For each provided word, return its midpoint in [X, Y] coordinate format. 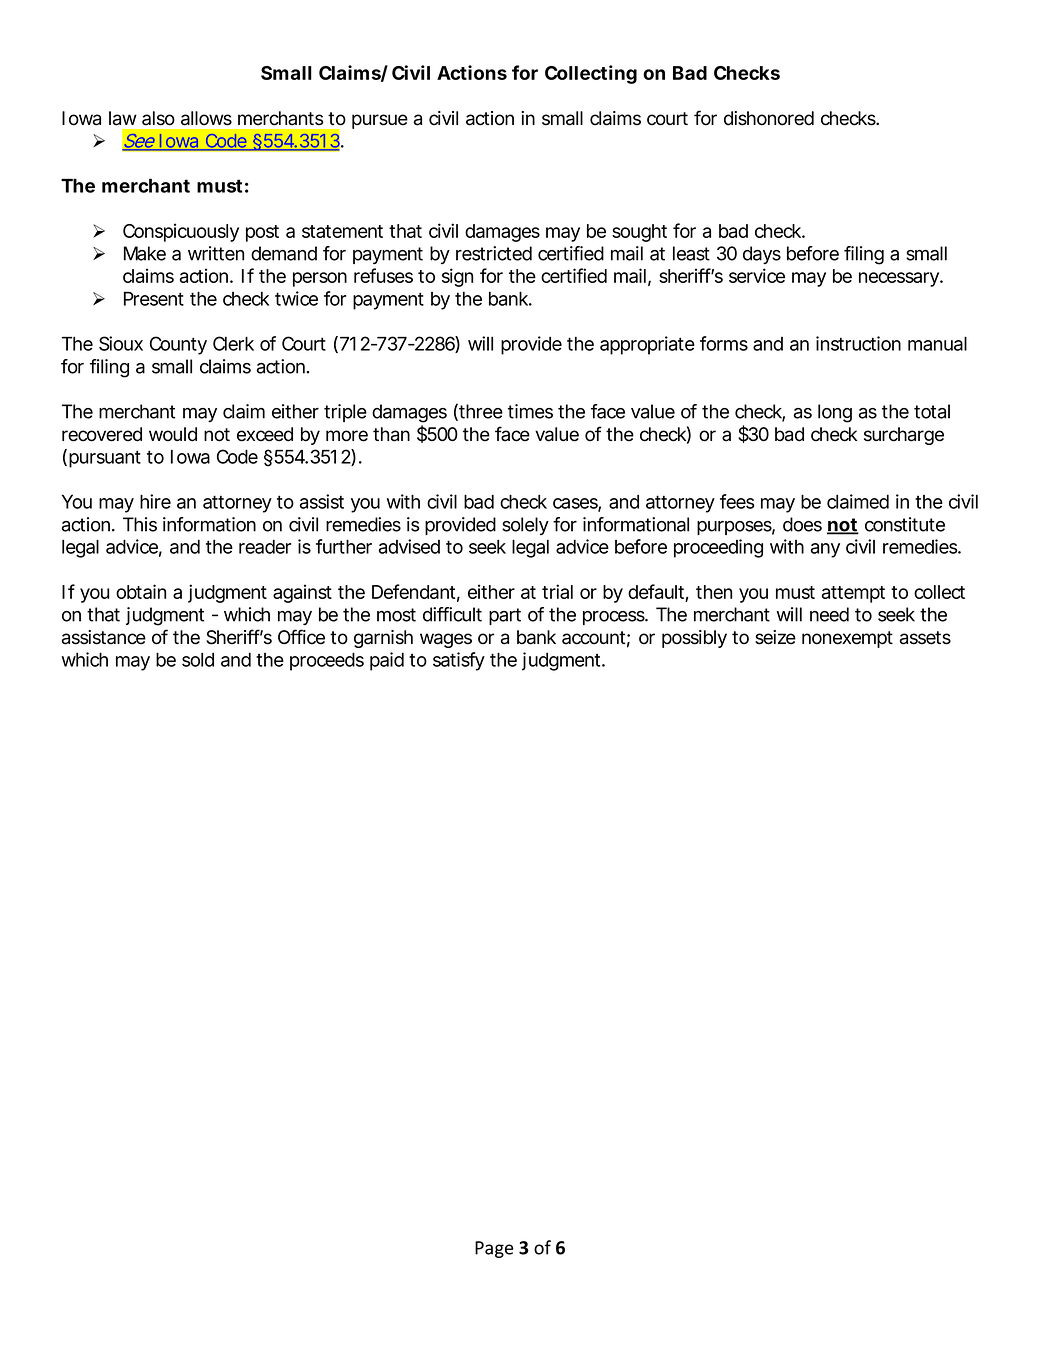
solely [525, 526]
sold [198, 660]
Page [494, 1249]
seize [775, 637]
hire [155, 501]
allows [206, 118]
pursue [380, 121]
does [802, 524]
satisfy [459, 661]
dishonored [769, 118]
